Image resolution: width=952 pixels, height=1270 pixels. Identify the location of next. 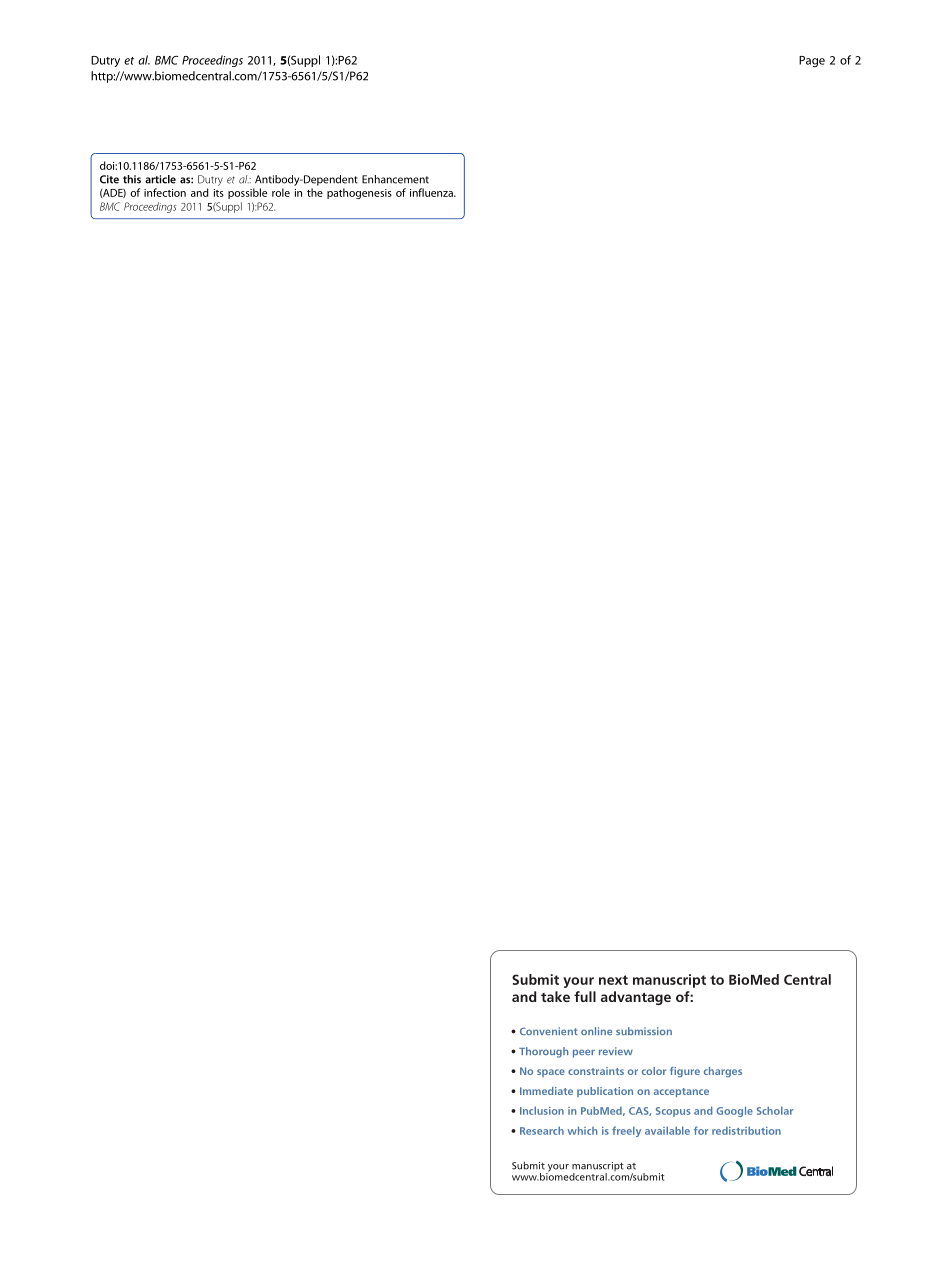
(613, 980).
